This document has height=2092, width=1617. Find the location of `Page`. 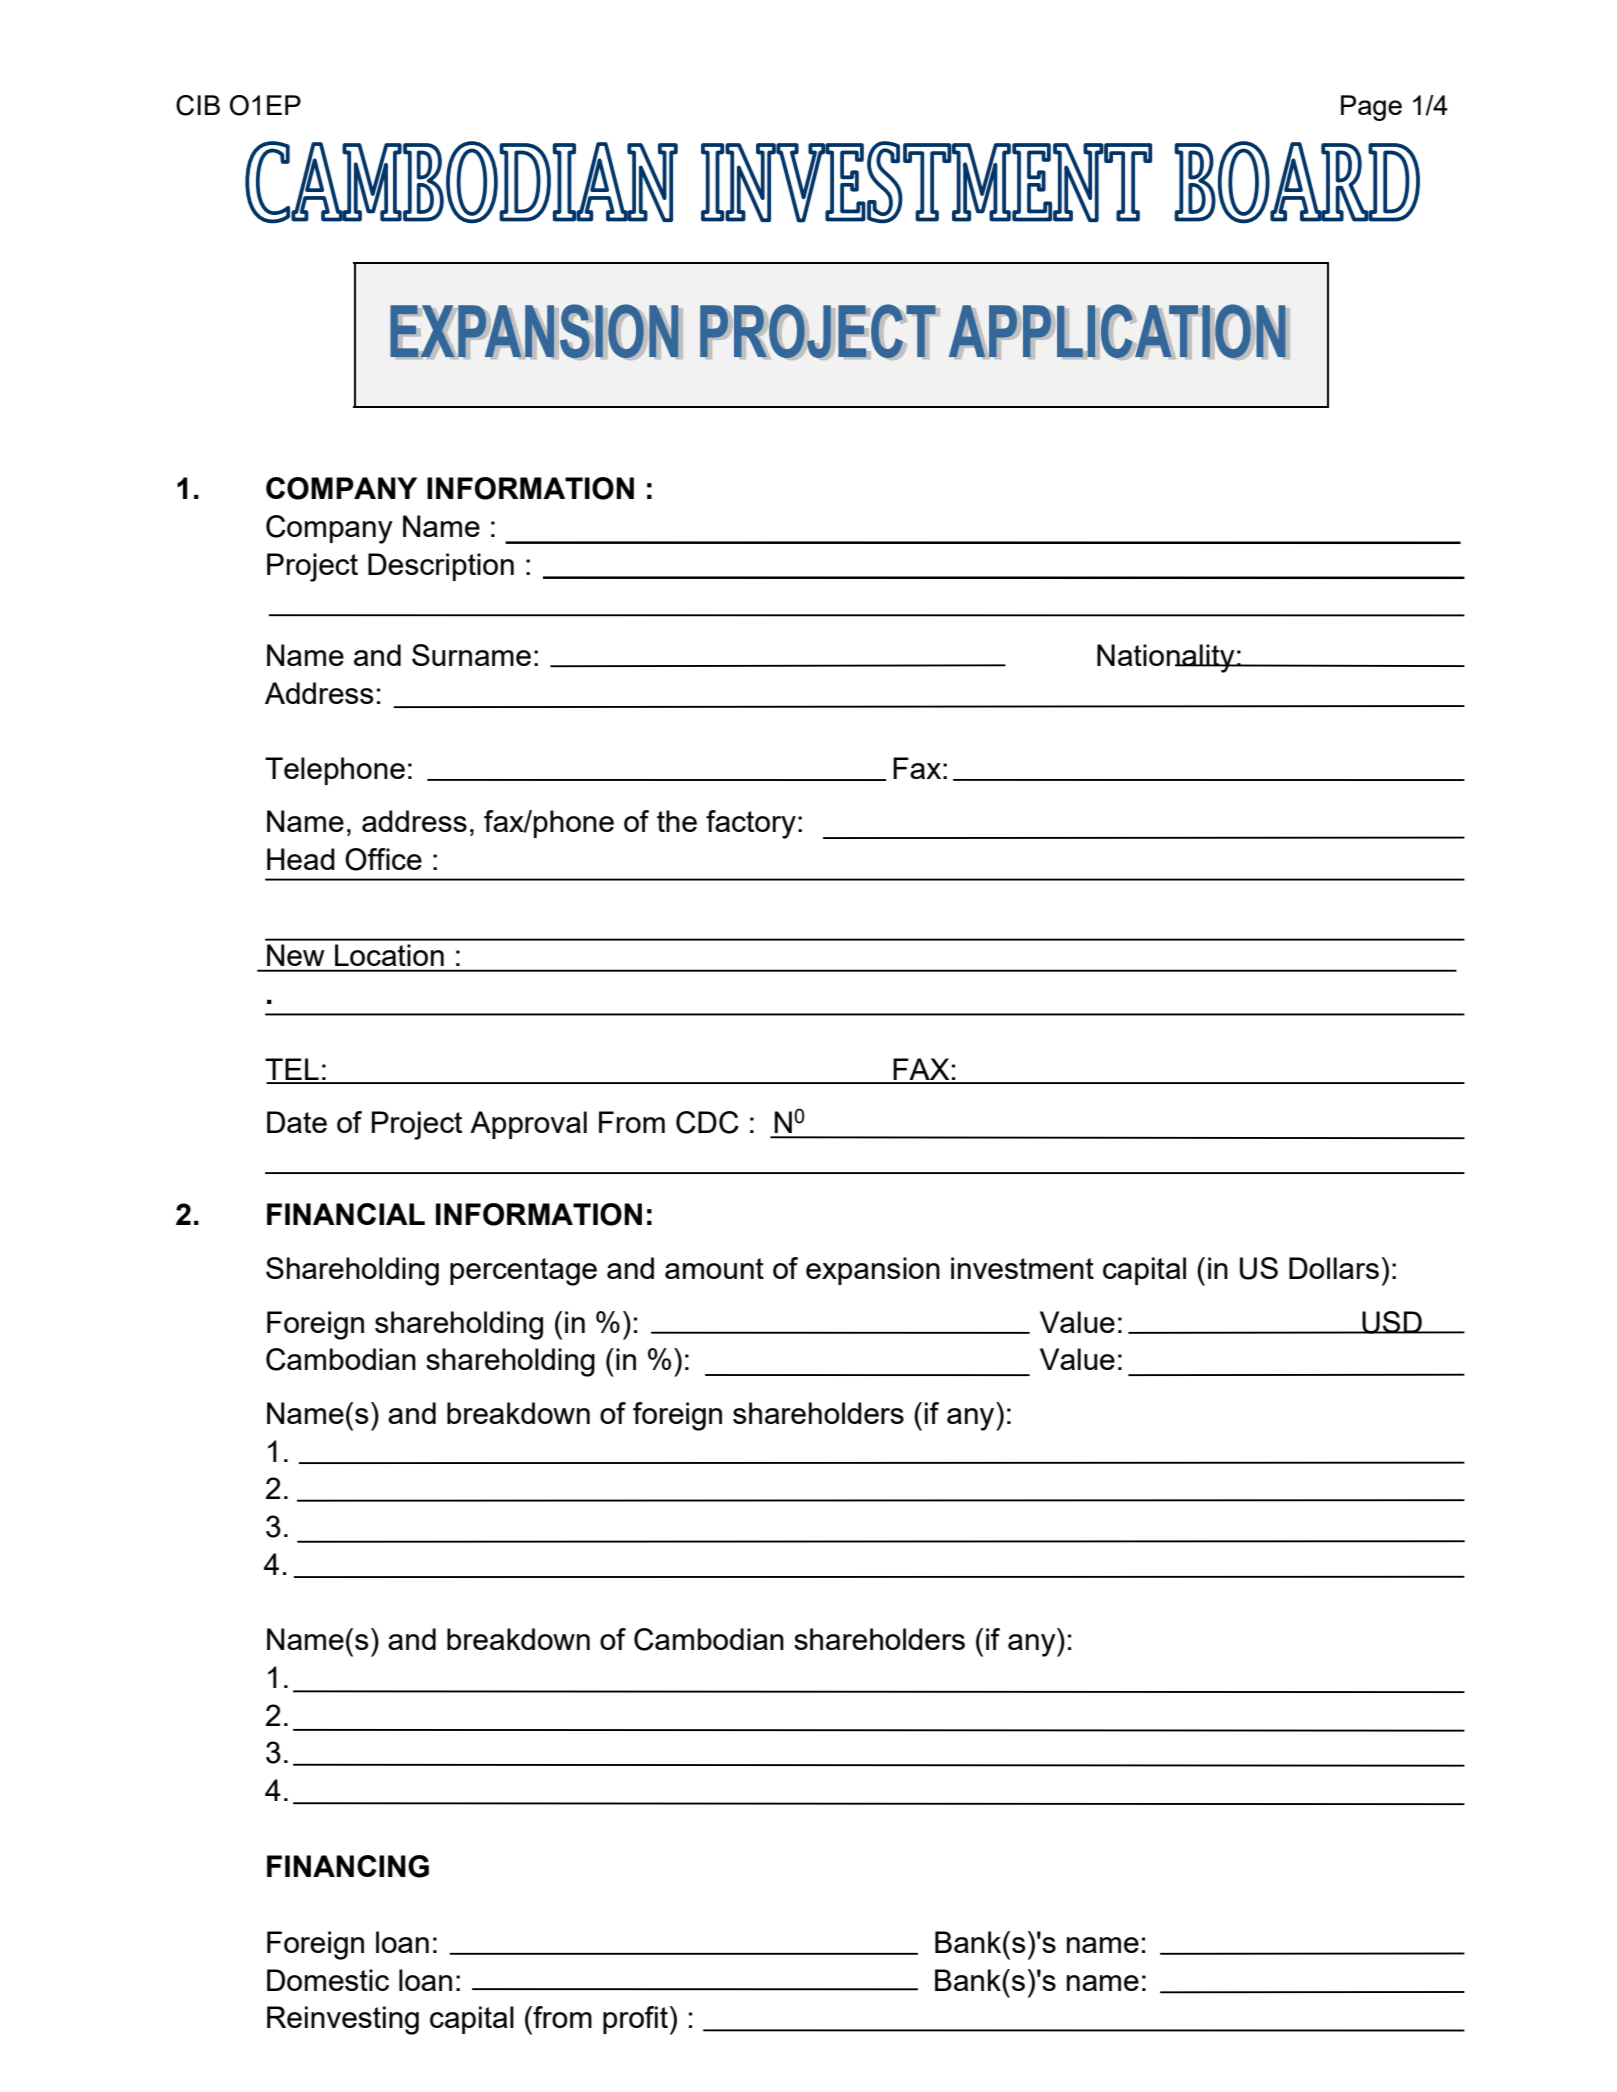

Page is located at coordinates (1371, 108).
